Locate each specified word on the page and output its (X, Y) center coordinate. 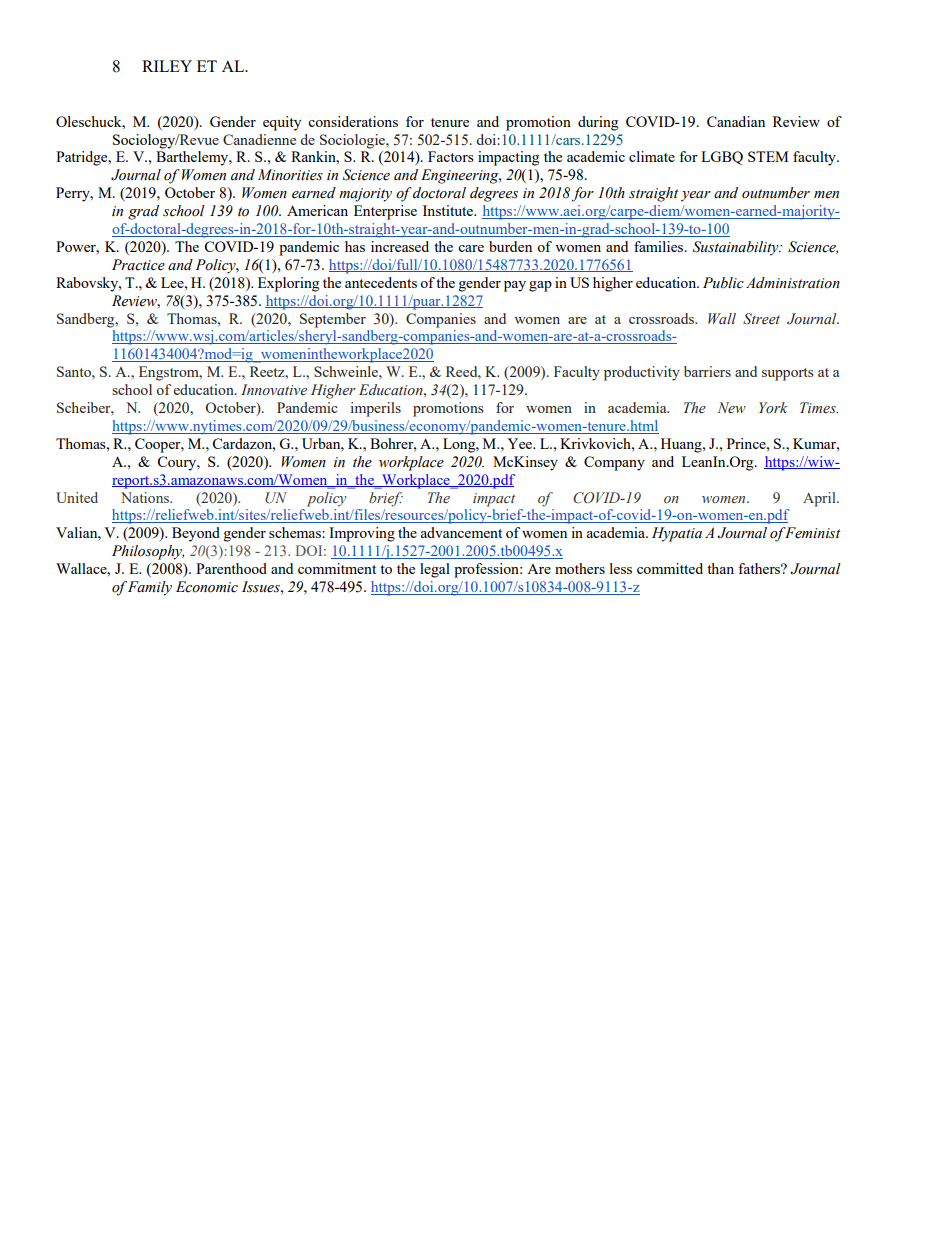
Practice (138, 265)
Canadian (736, 121)
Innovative (274, 389)
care (471, 248)
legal (435, 570)
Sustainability (737, 248)
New (731, 408)
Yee (521, 443)
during (598, 123)
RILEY (167, 66)
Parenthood (231, 568)
